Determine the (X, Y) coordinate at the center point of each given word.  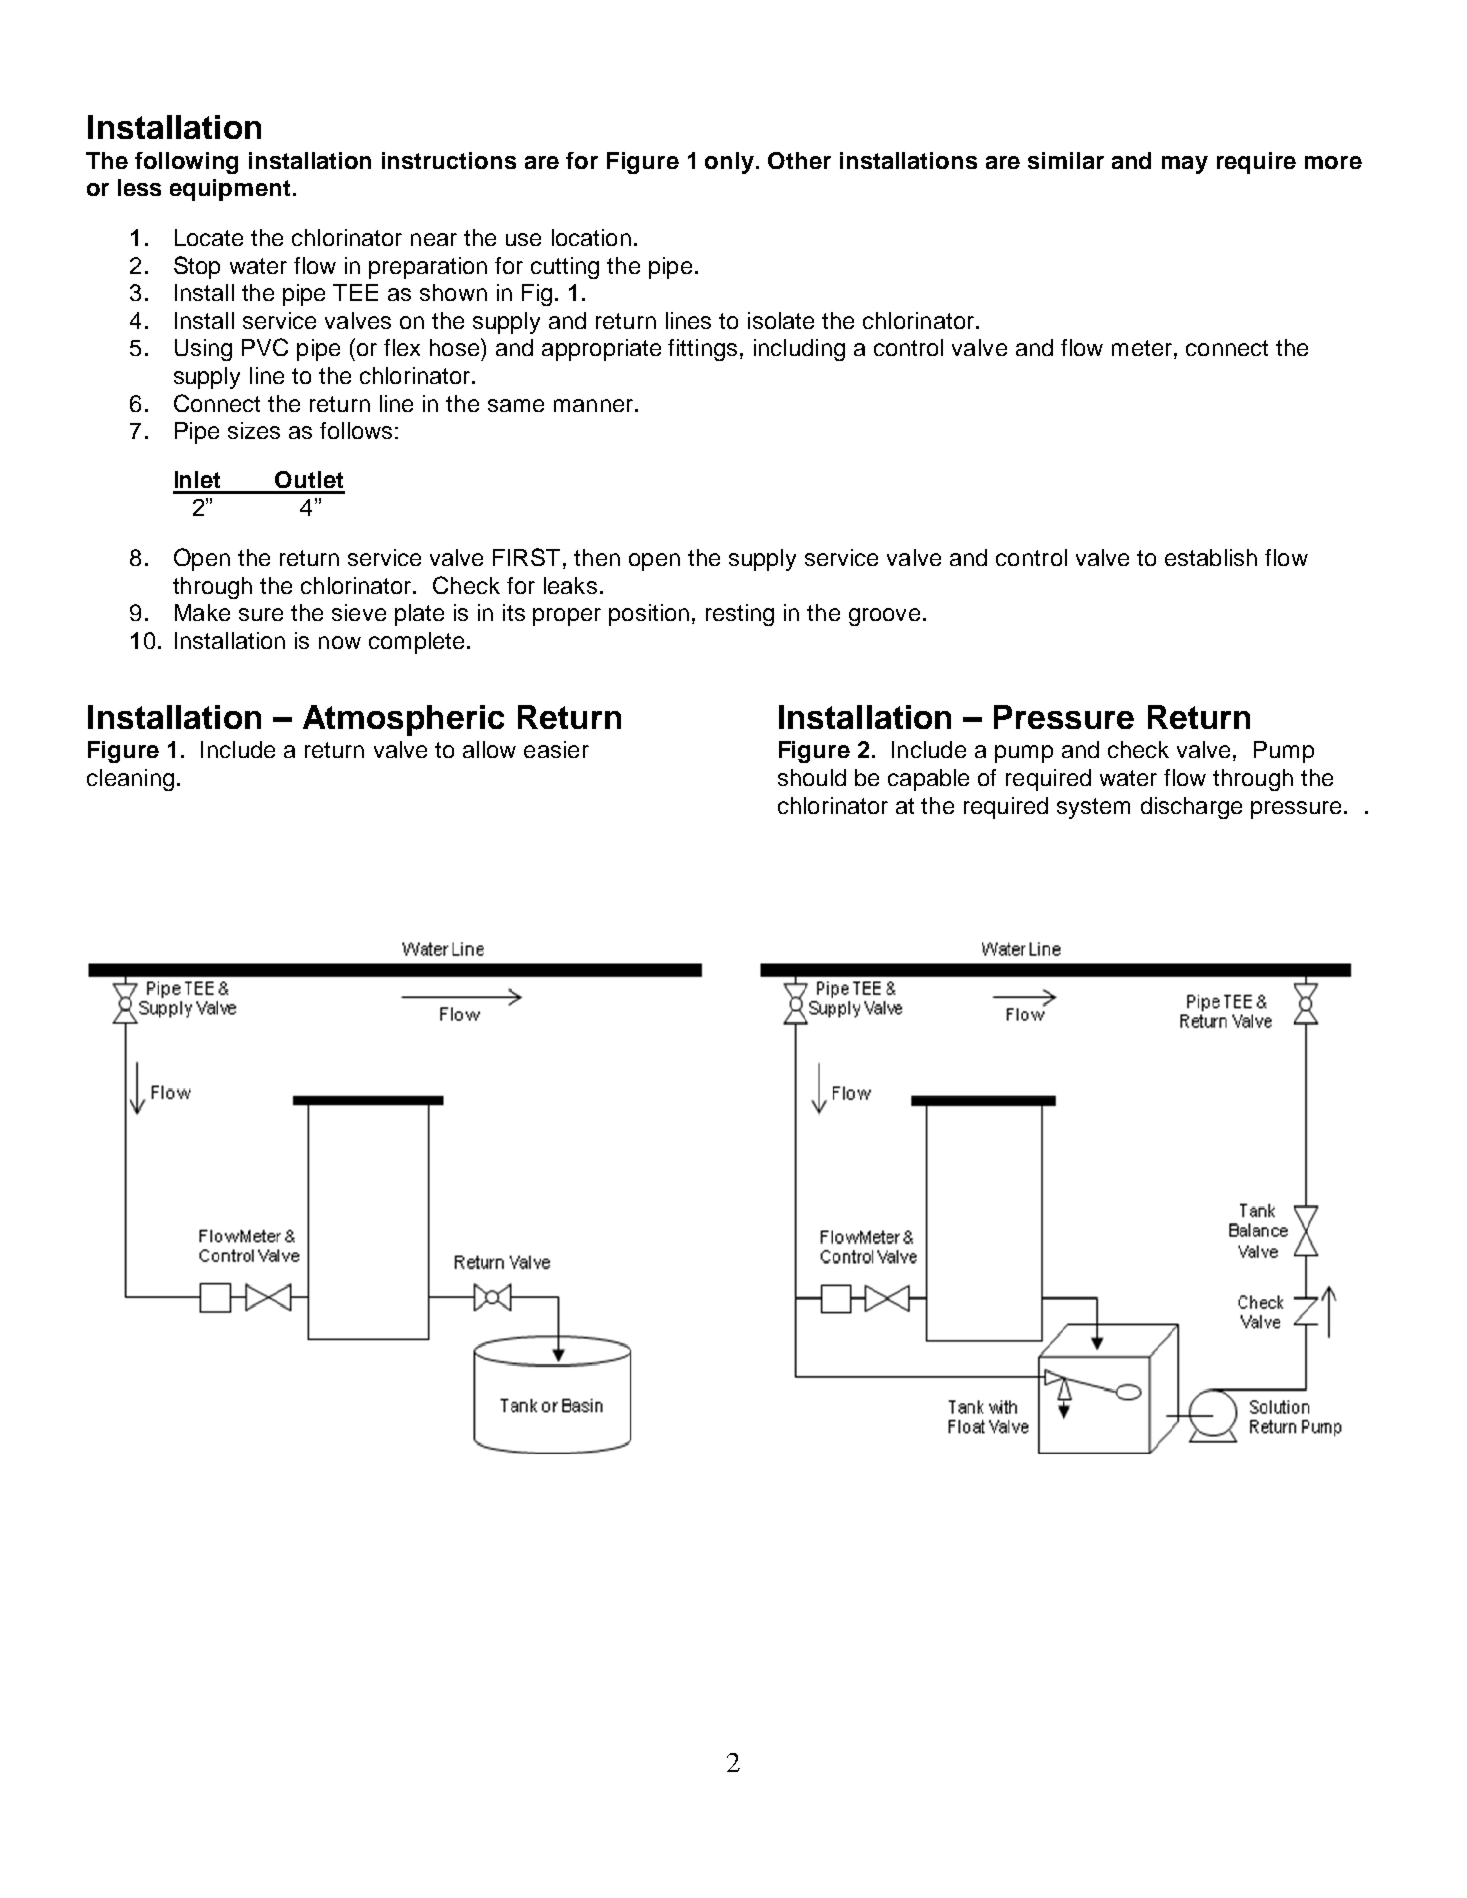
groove (884, 617)
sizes (254, 430)
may (1185, 165)
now (340, 642)
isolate (781, 320)
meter (1142, 348)
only (731, 163)
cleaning (130, 780)
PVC (265, 347)
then (597, 557)
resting (740, 615)
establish (1211, 557)
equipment (230, 190)
